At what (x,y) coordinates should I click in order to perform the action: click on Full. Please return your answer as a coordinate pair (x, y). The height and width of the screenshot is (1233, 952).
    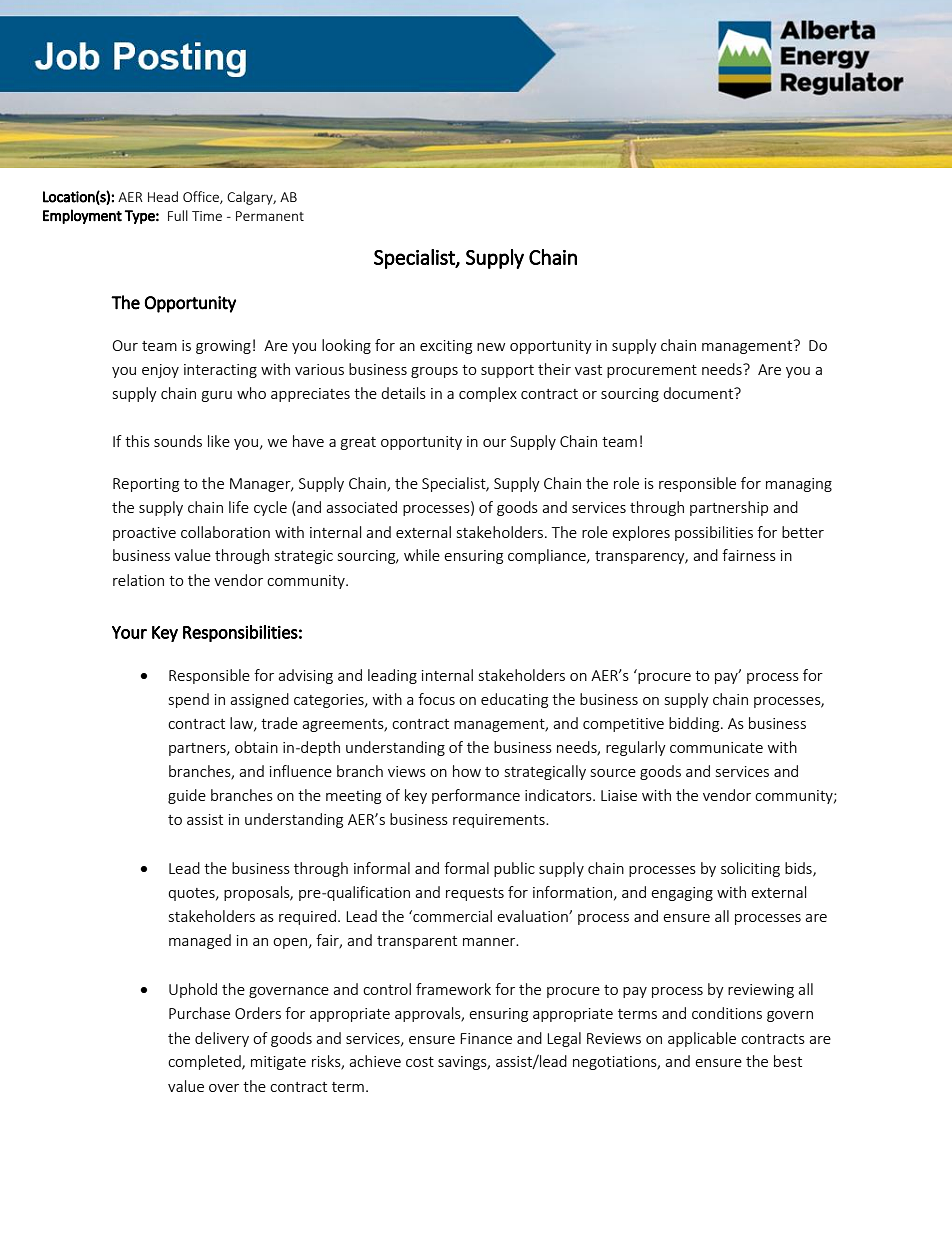
    Looking at the image, I should click on (178, 215).
